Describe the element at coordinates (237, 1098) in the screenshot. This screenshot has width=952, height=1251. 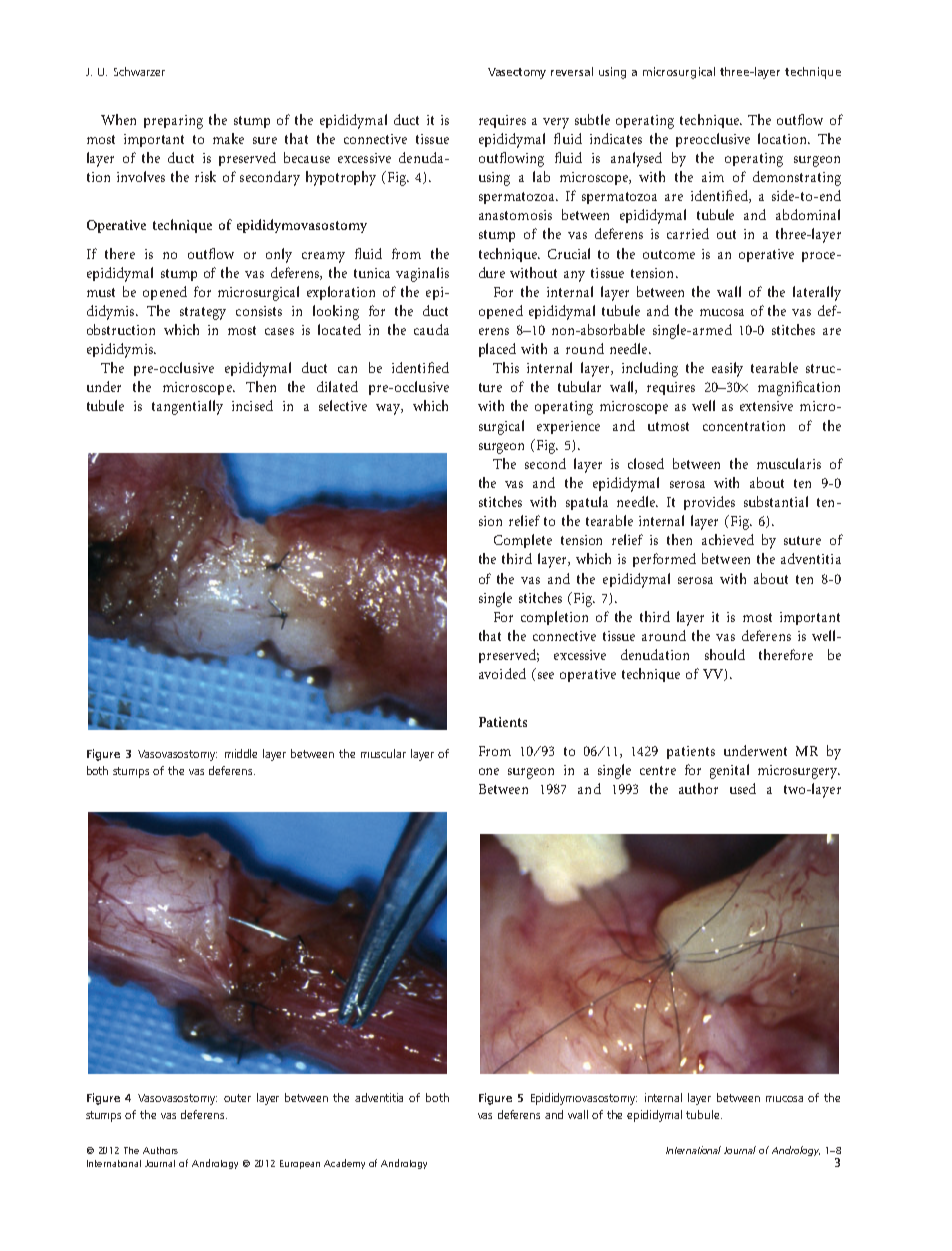
I see `outer` at that location.
